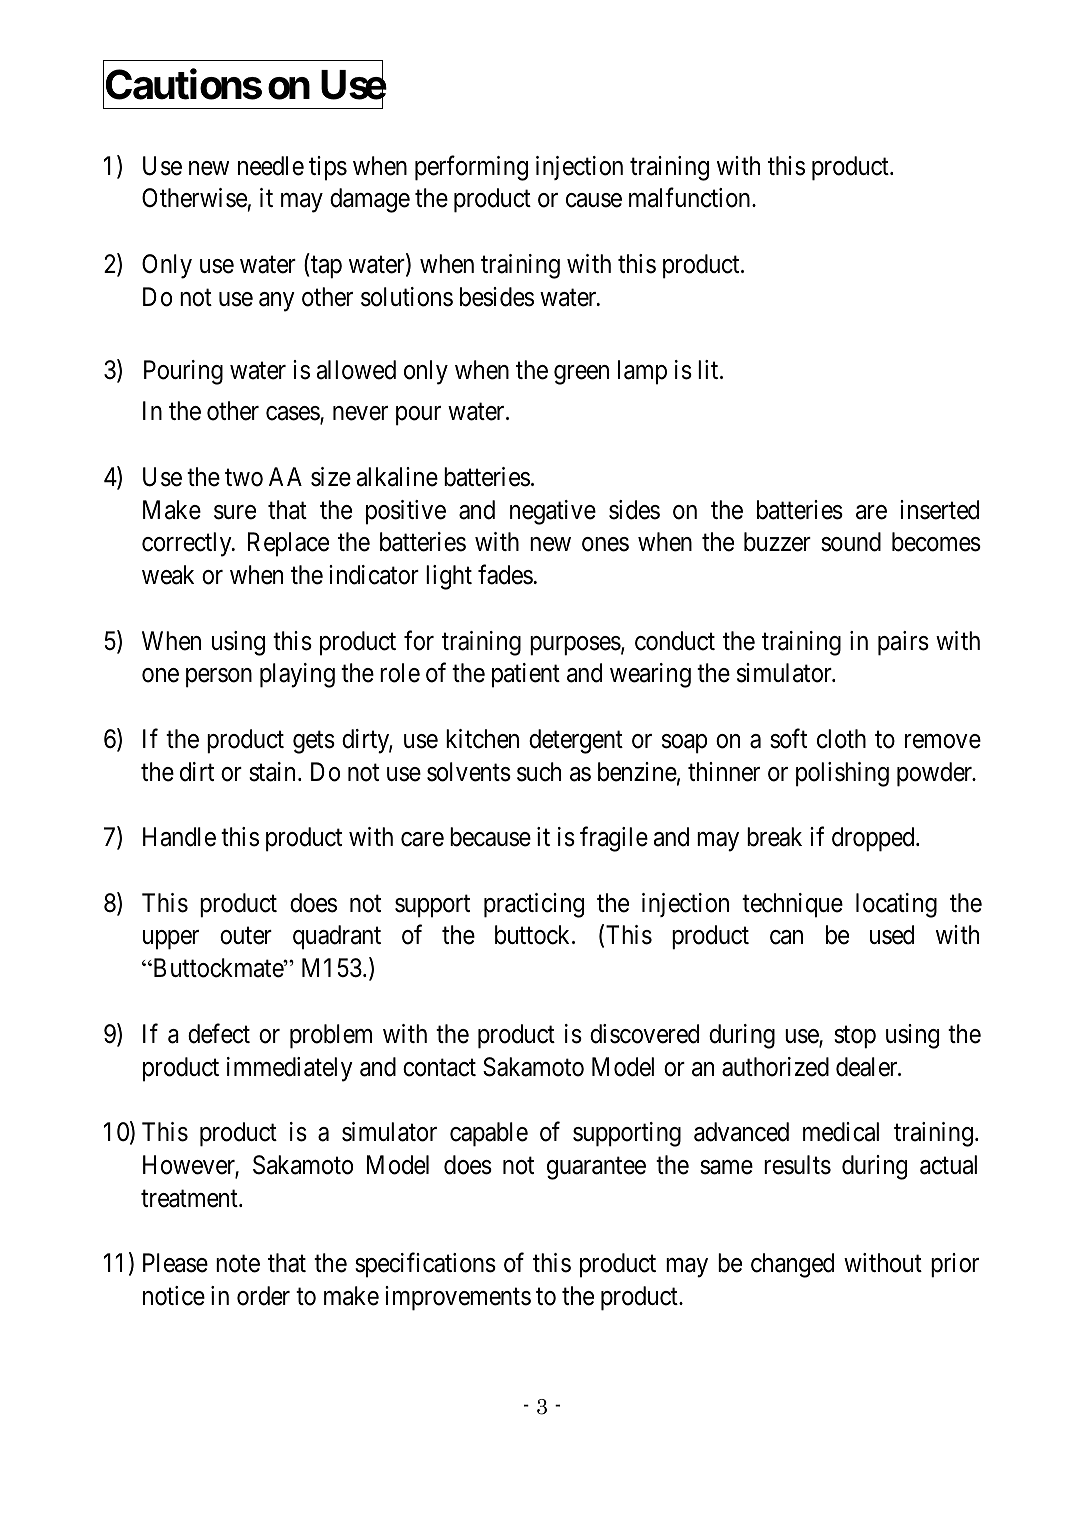  What do you see at coordinates (238, 1264) in the document?
I see `note` at bounding box center [238, 1264].
